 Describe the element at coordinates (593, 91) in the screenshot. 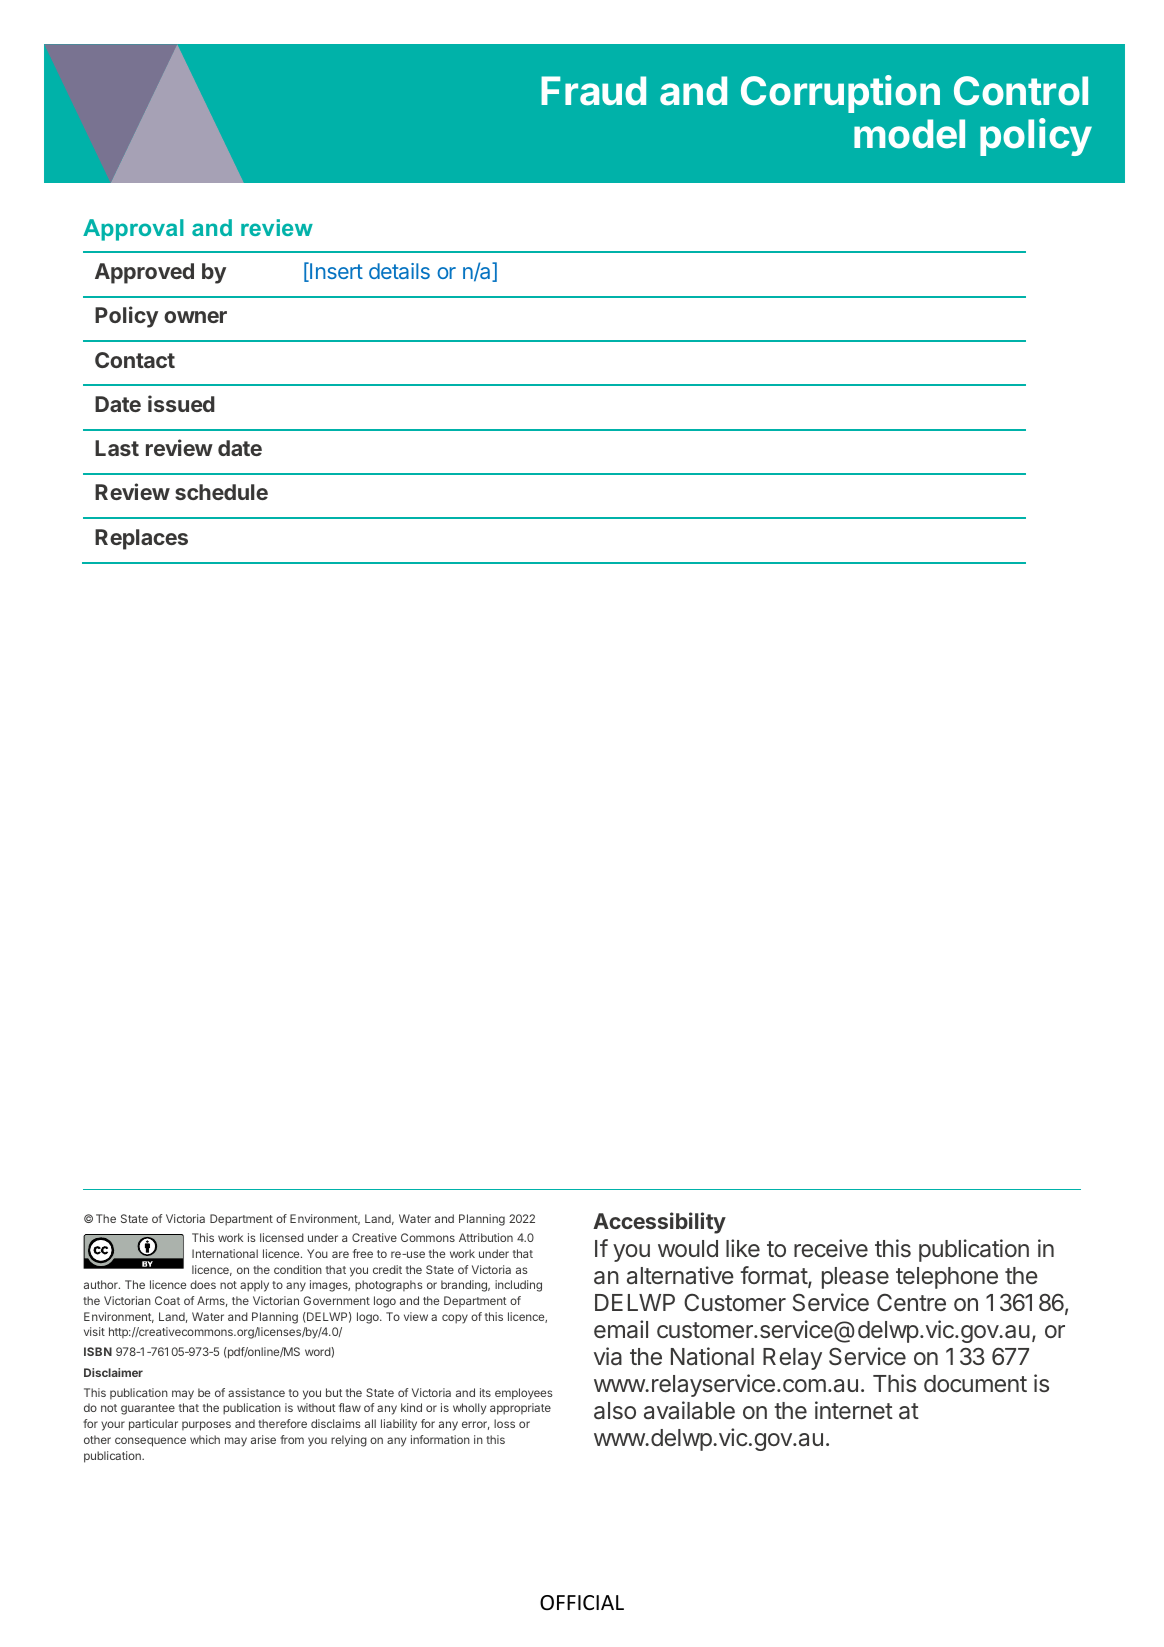

I see `Fraud` at that location.
